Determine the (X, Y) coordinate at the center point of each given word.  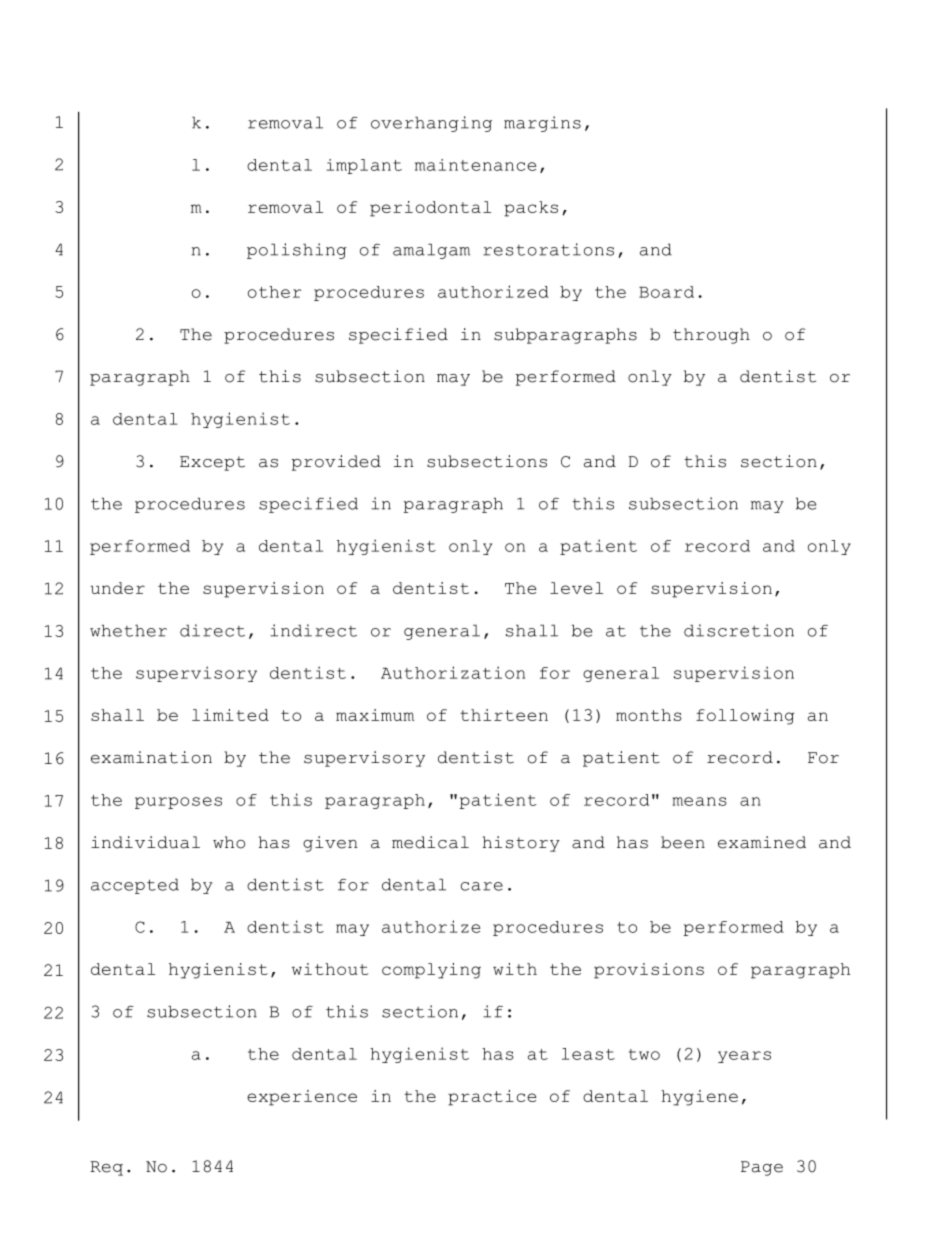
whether (128, 630)
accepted (135, 886)
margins (542, 124)
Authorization (453, 672)
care (482, 886)
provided (336, 463)
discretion (739, 630)
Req (106, 1168)
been (683, 842)
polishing (297, 251)
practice (492, 1098)
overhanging (431, 124)
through (711, 336)
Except (212, 463)
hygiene (699, 1098)
